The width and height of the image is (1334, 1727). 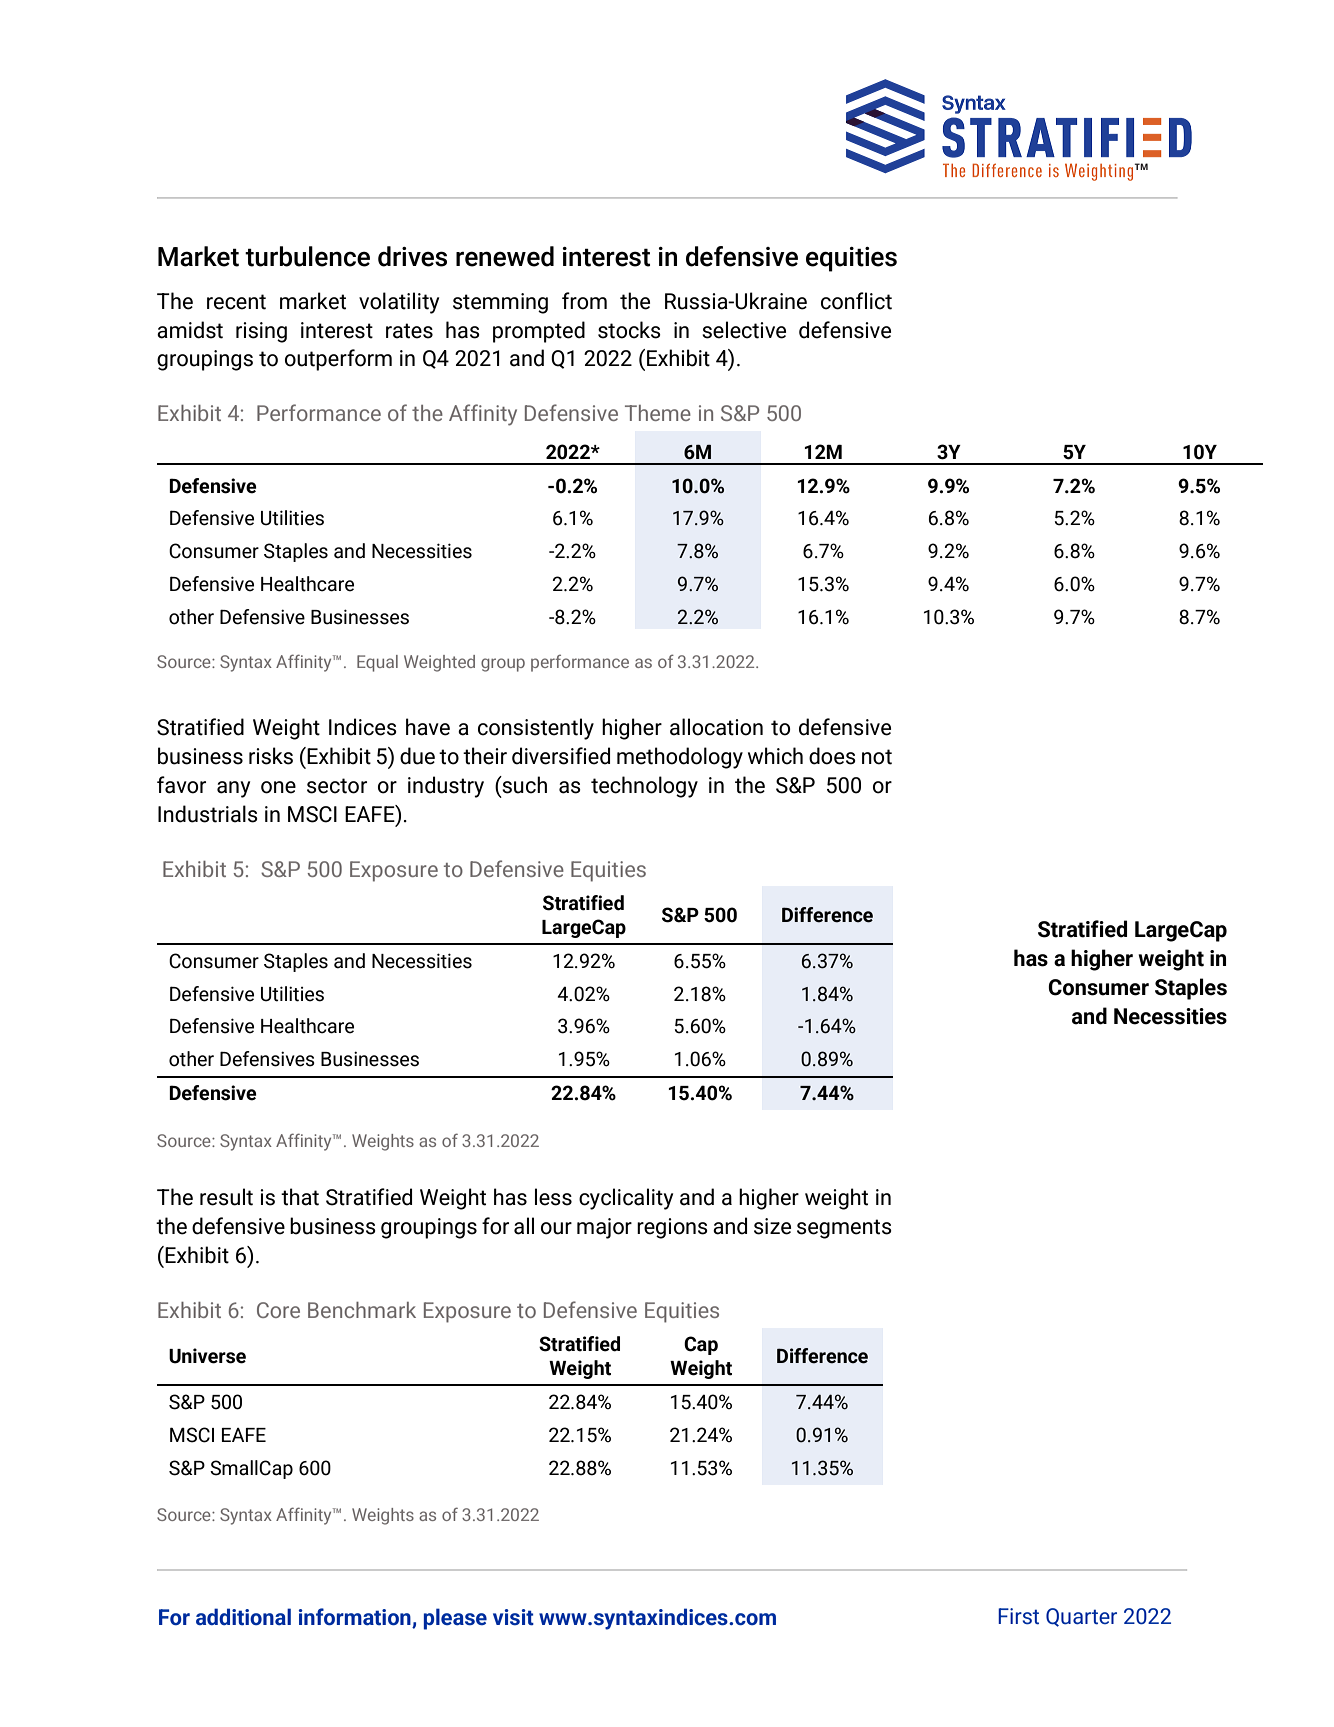 I want to click on size, so click(x=772, y=1226).
